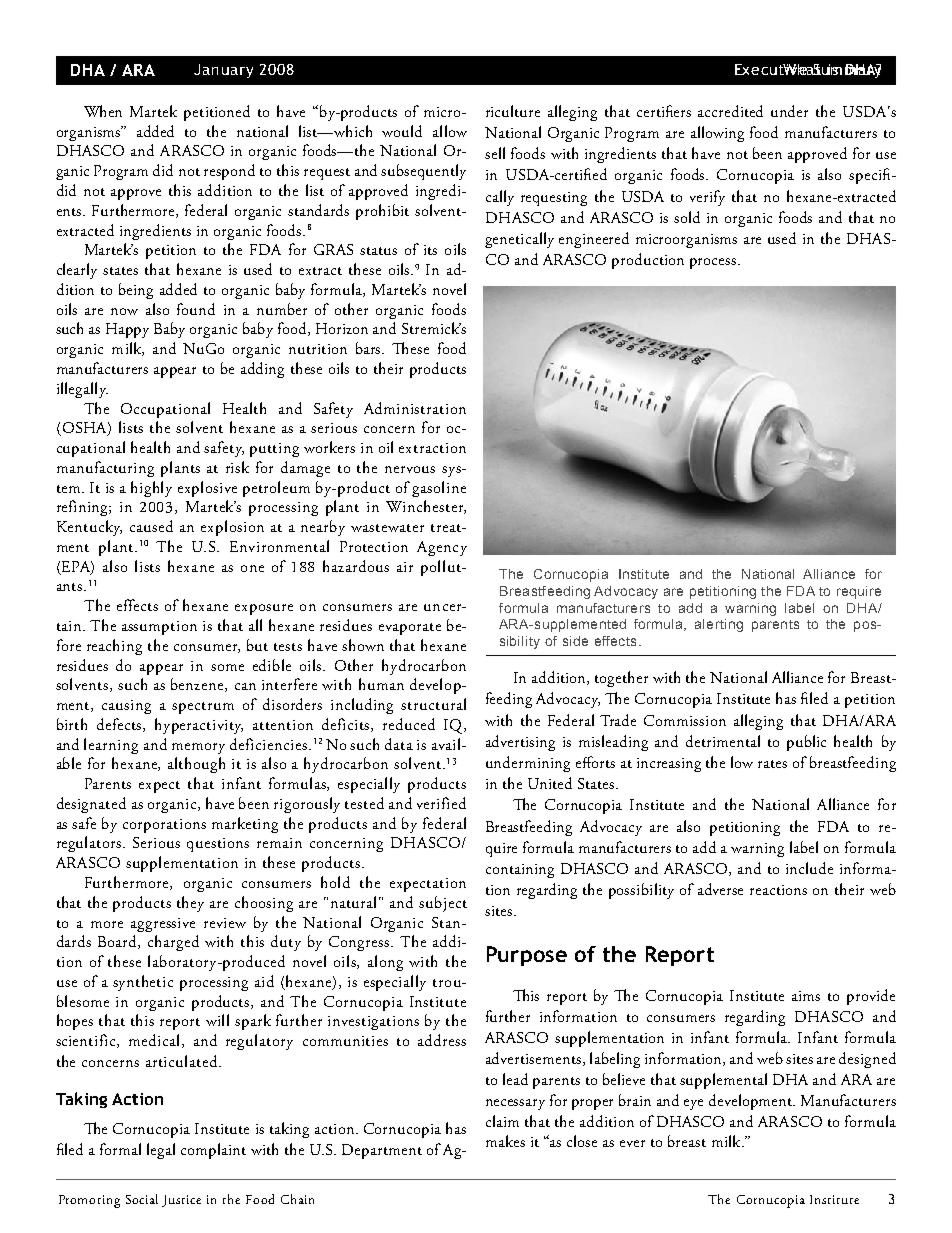 The image size is (952, 1233). Describe the element at coordinates (103, 111) in the document. I see `When` at that location.
